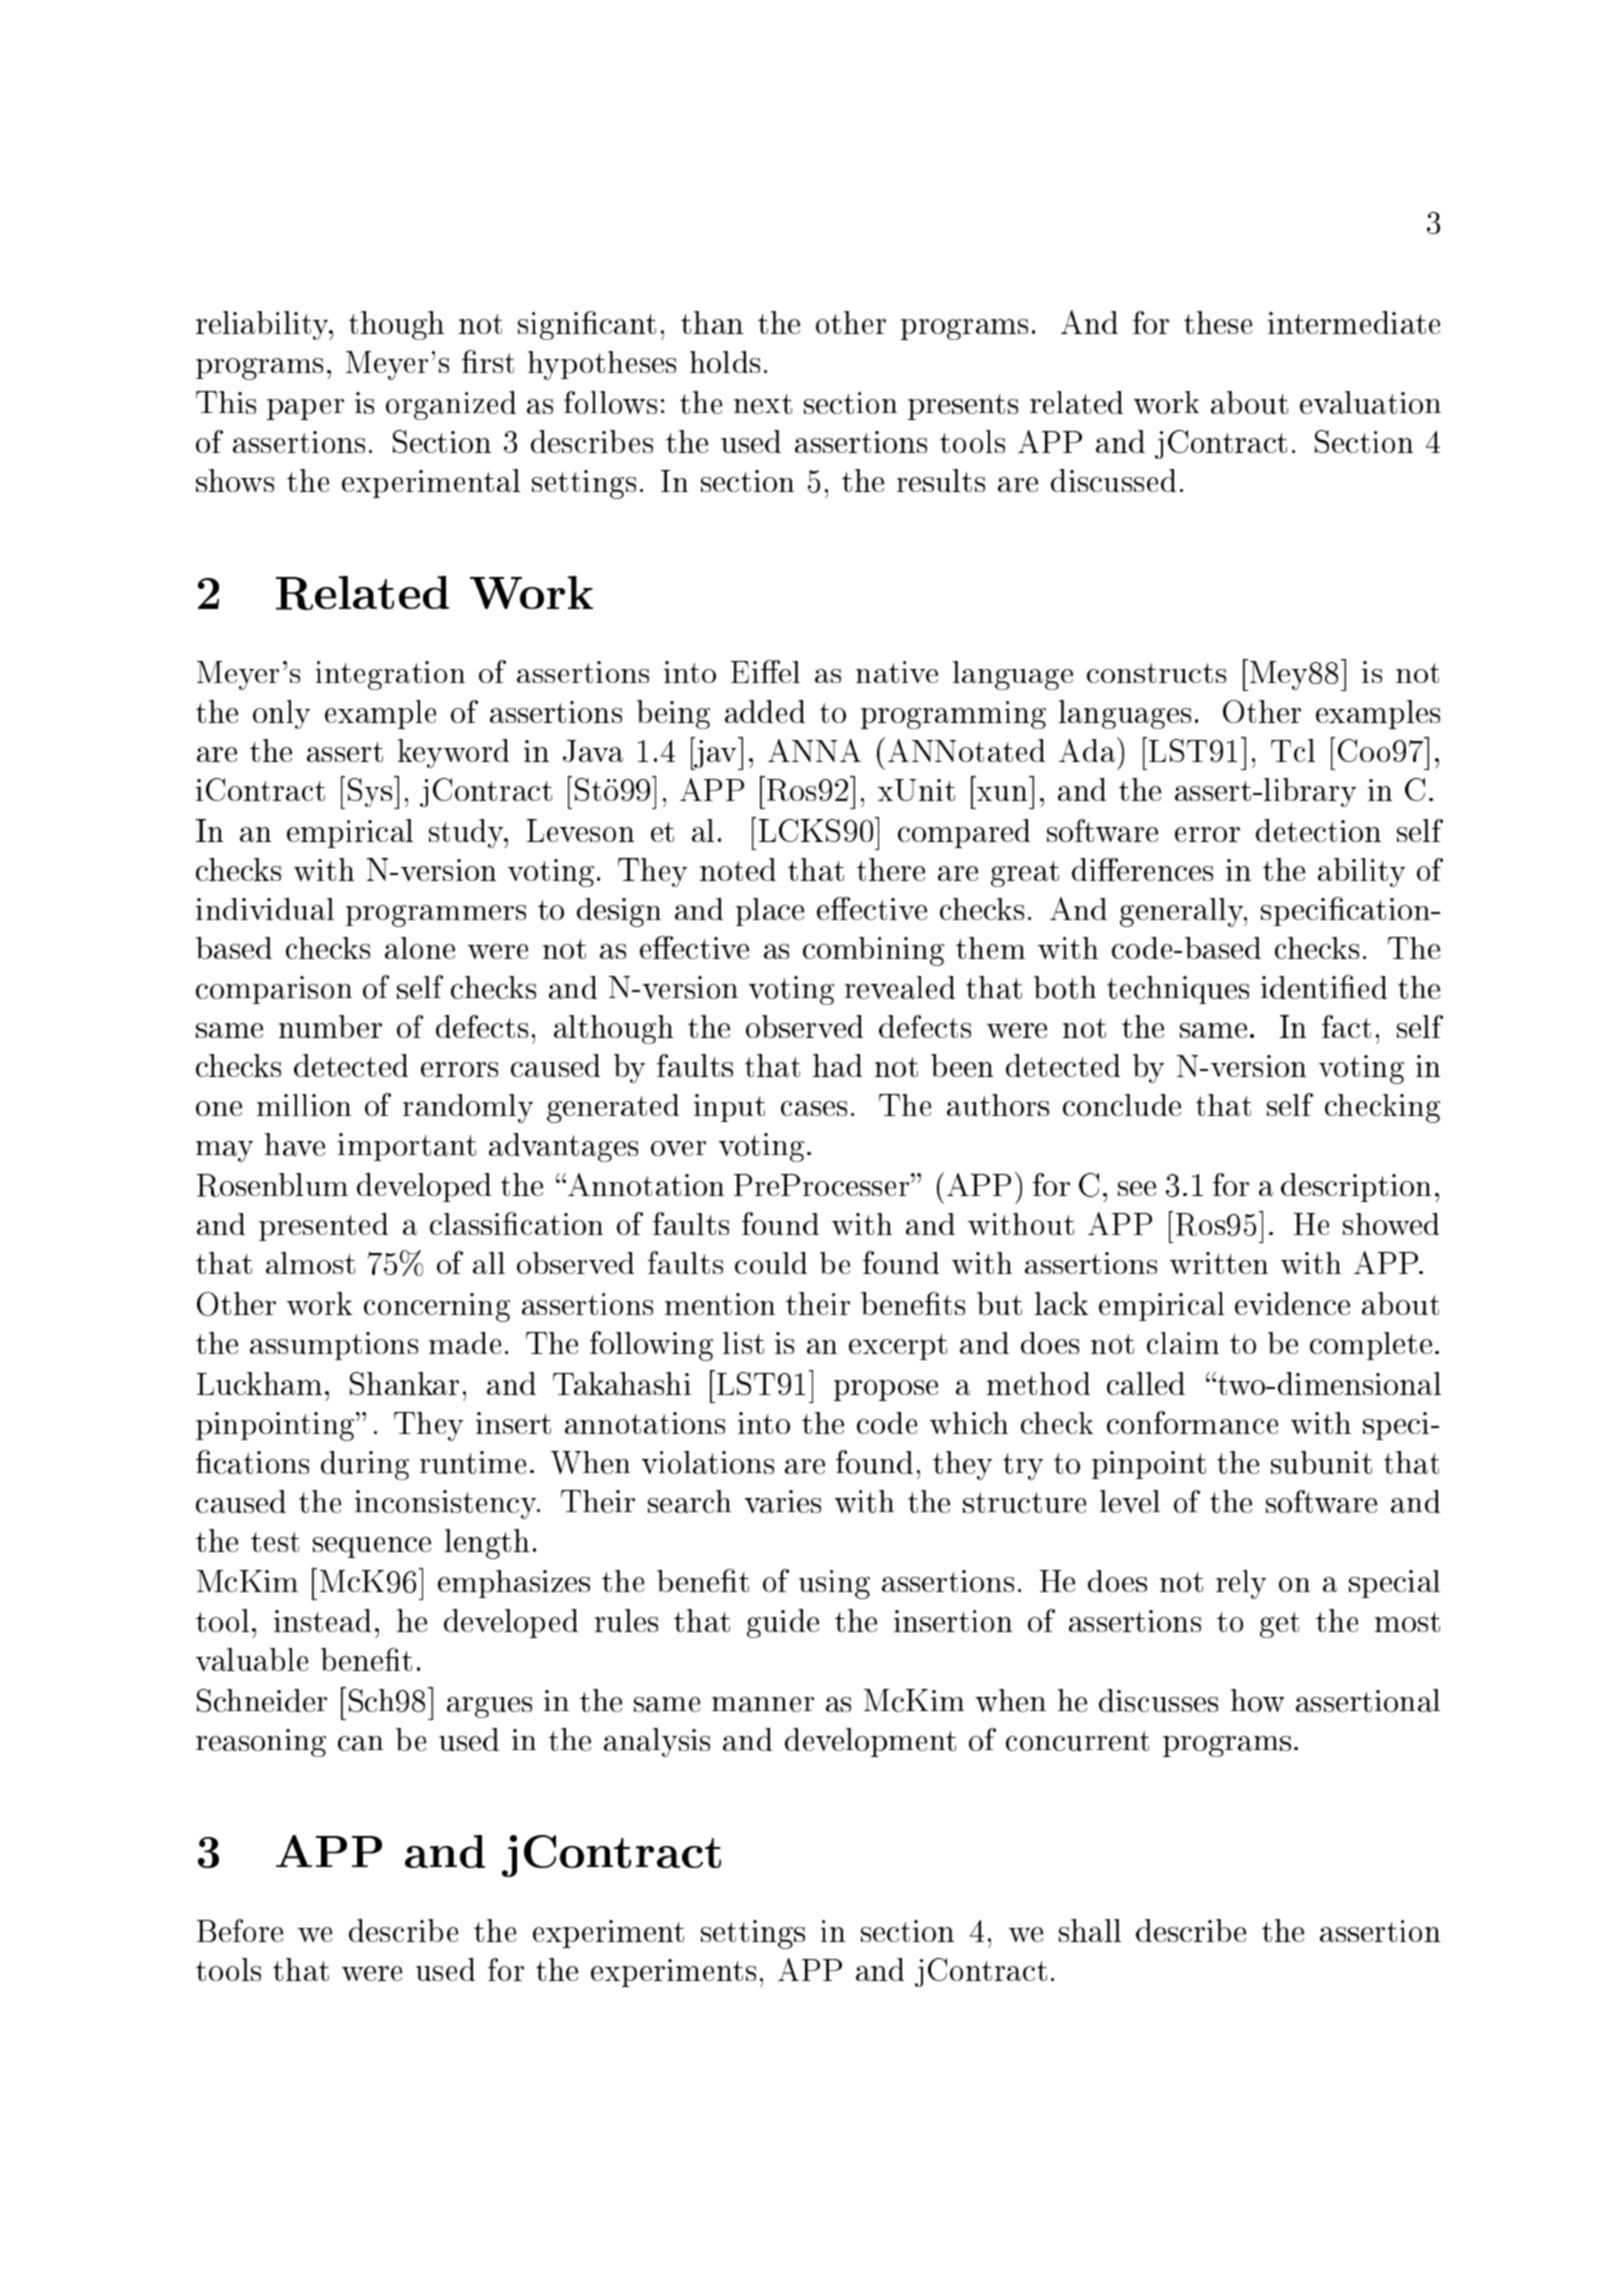 Image resolution: width=1615 pixels, height=2286 pixels. I want to click on generally, so click(1182, 912).
